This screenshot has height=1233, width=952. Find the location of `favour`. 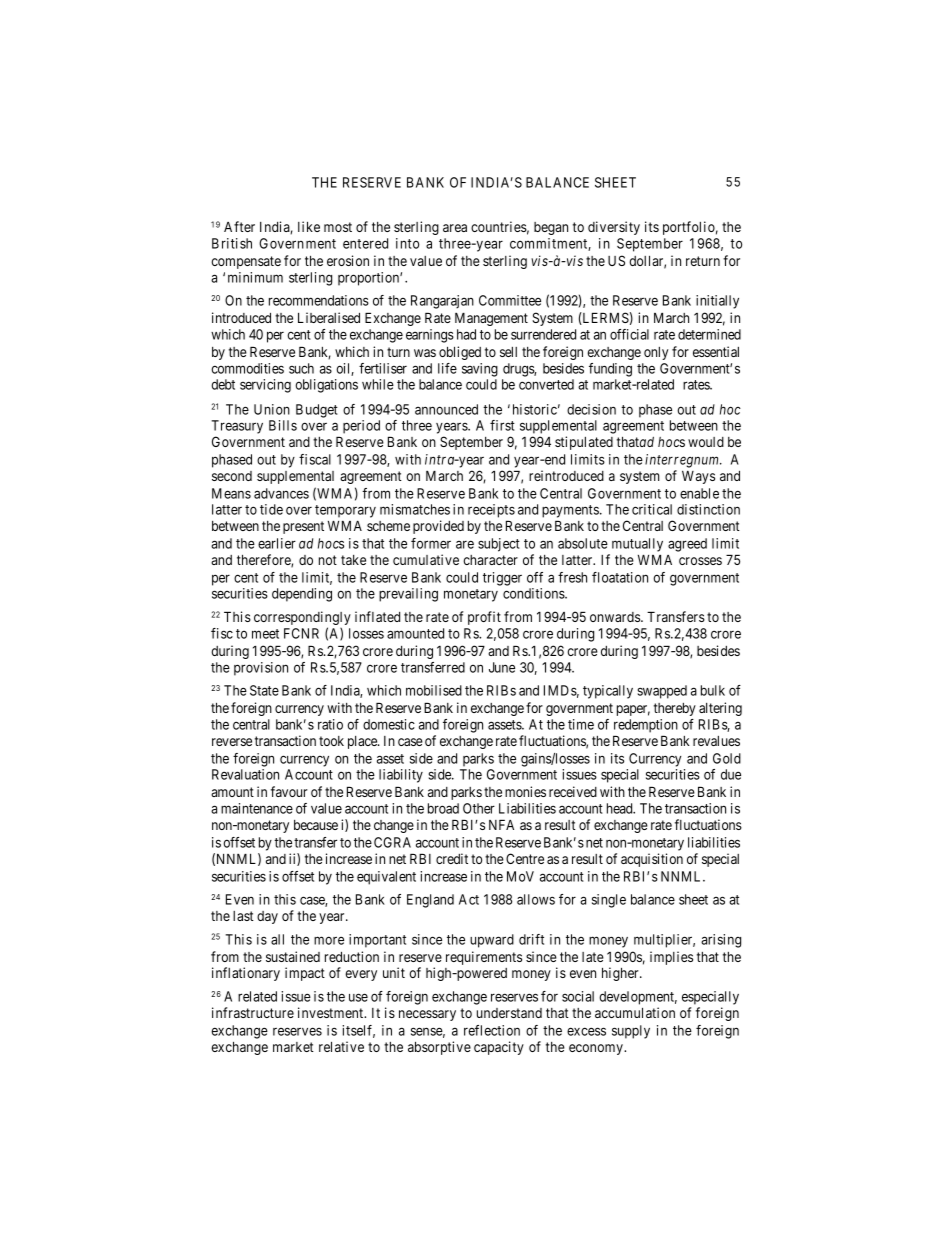

favour is located at coordinates (289, 791).
